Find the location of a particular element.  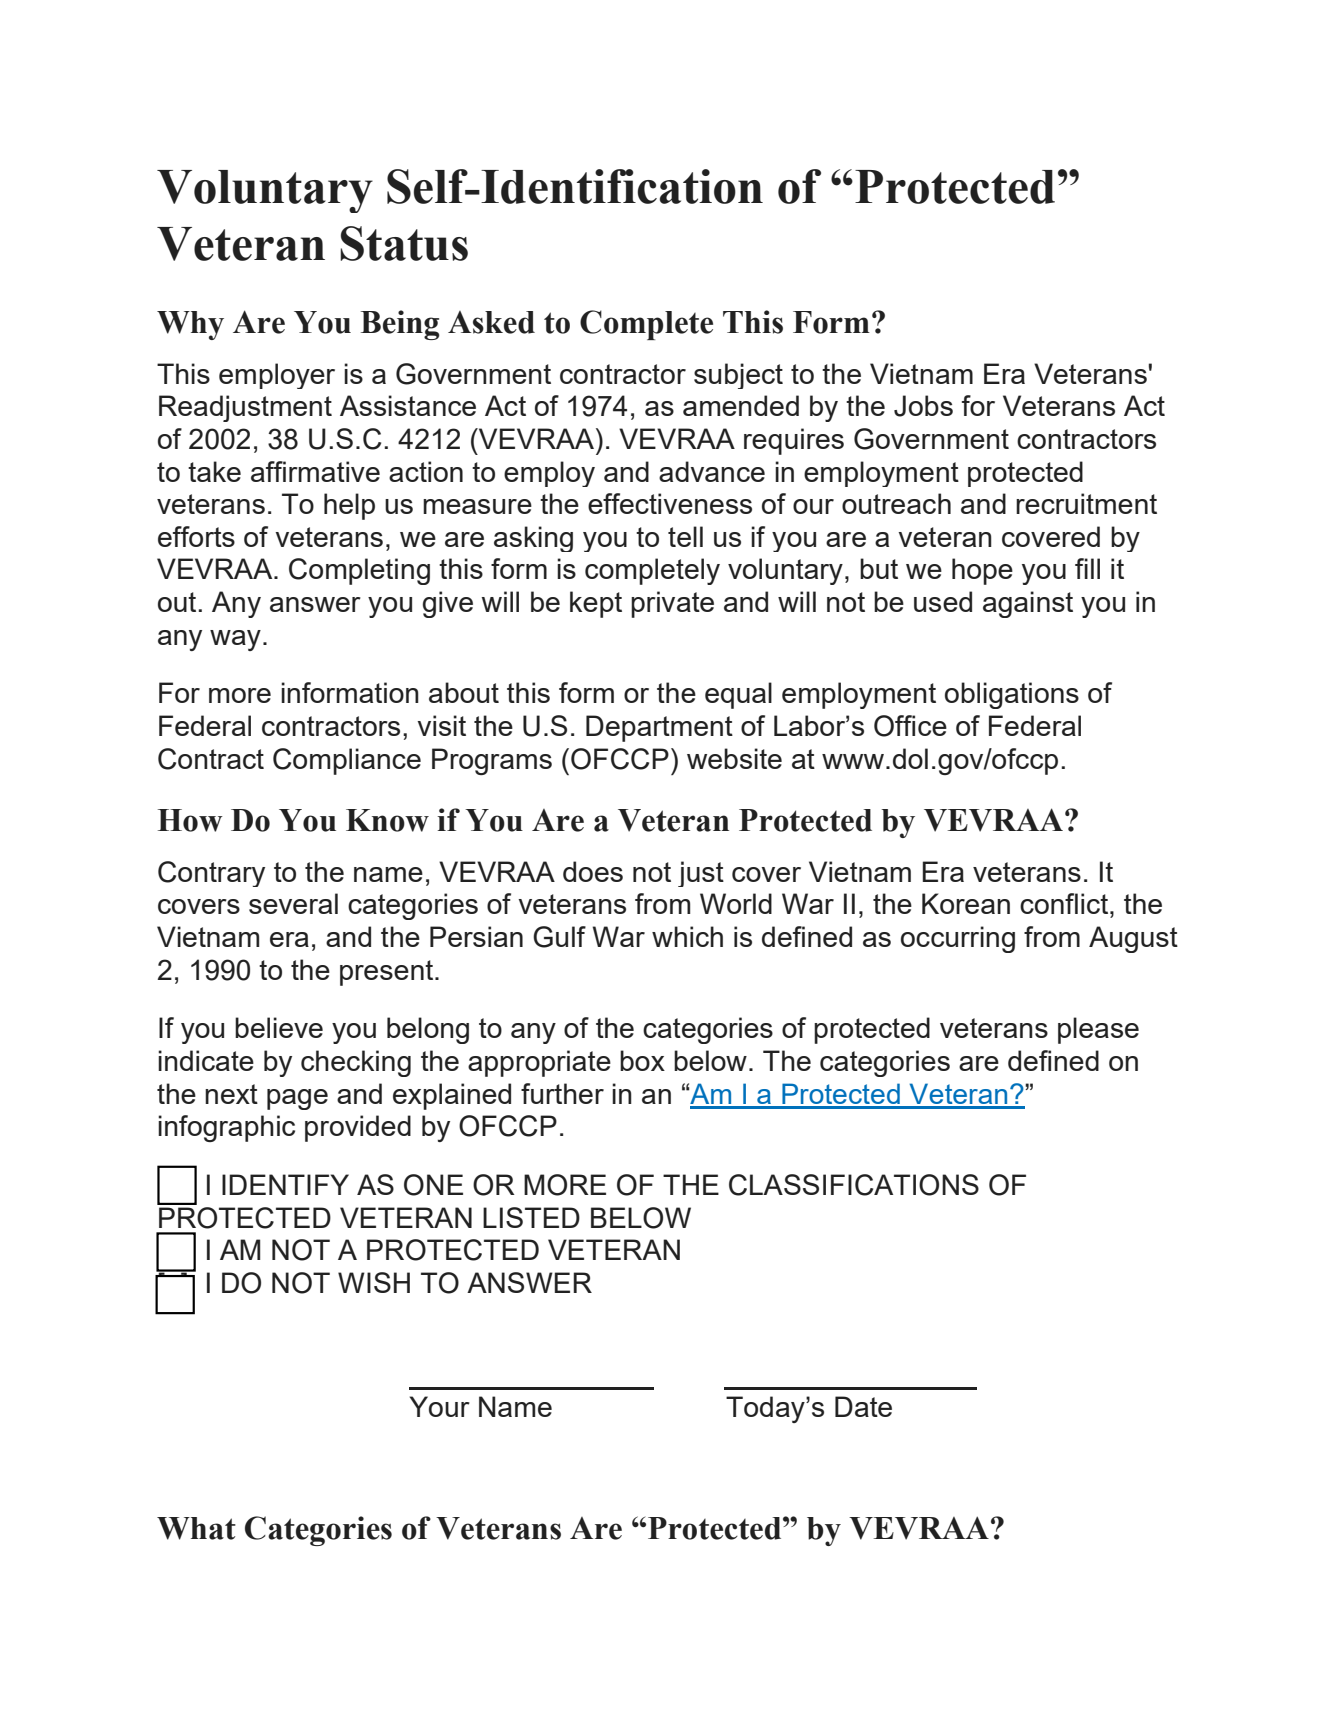

What is located at coordinates (196, 1528).
